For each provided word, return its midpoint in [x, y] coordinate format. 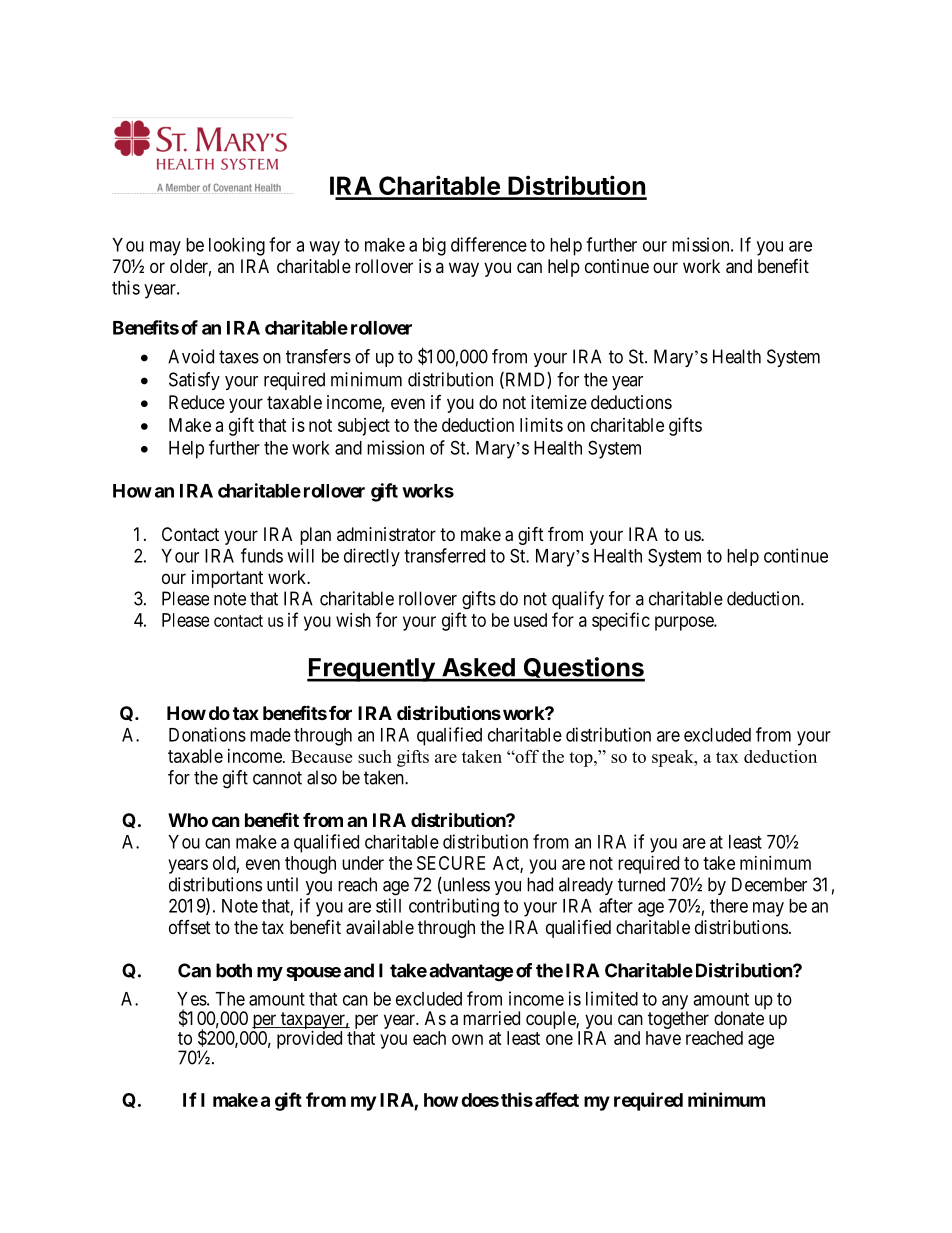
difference [489, 244]
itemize [559, 402]
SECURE [451, 863]
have [663, 1038]
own [467, 1039]
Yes [192, 999]
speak [674, 758]
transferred [444, 555]
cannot [277, 778]
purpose [685, 623]
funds [262, 555]
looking [237, 246]
